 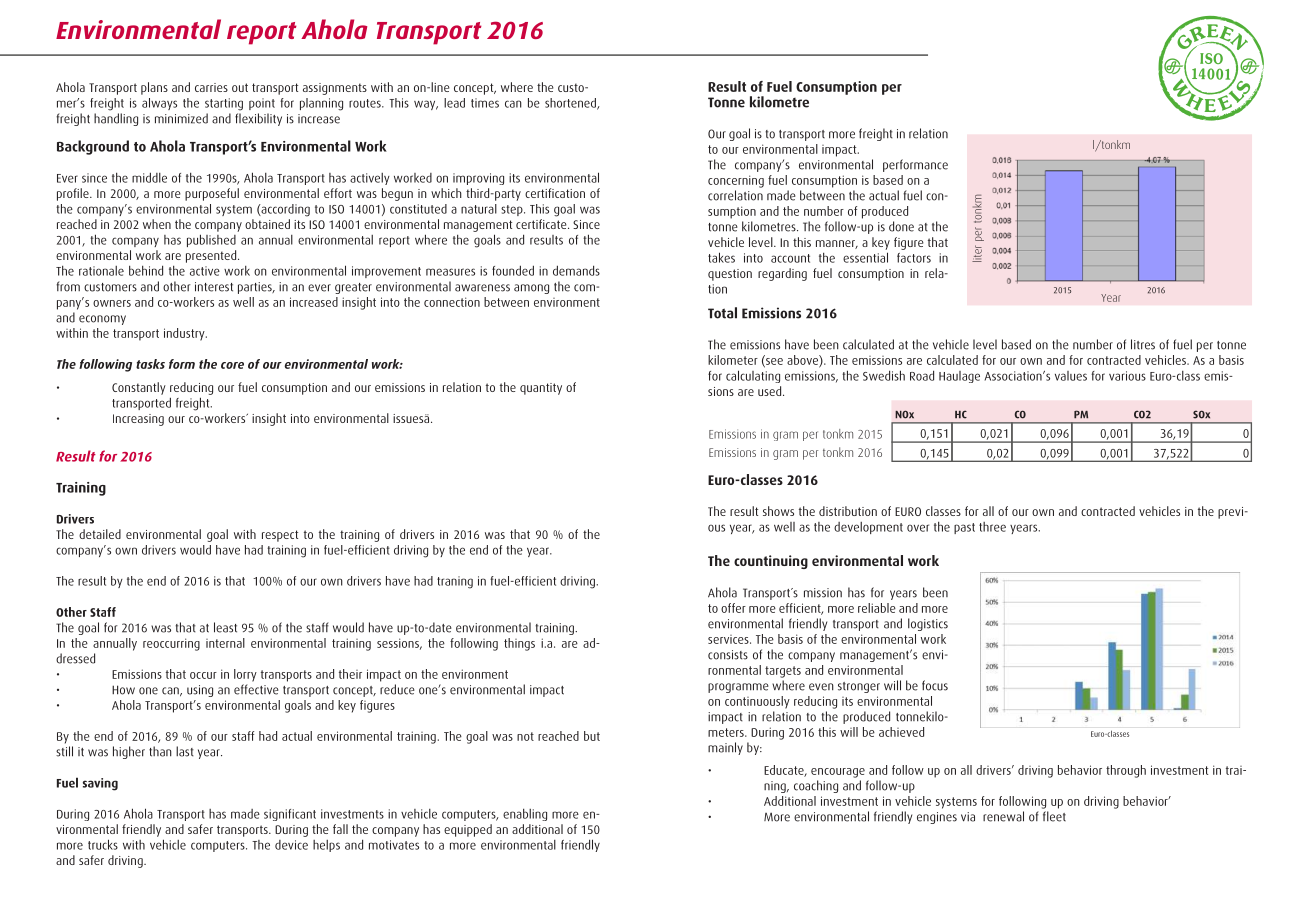 I want to click on things, so click(x=519, y=644).
